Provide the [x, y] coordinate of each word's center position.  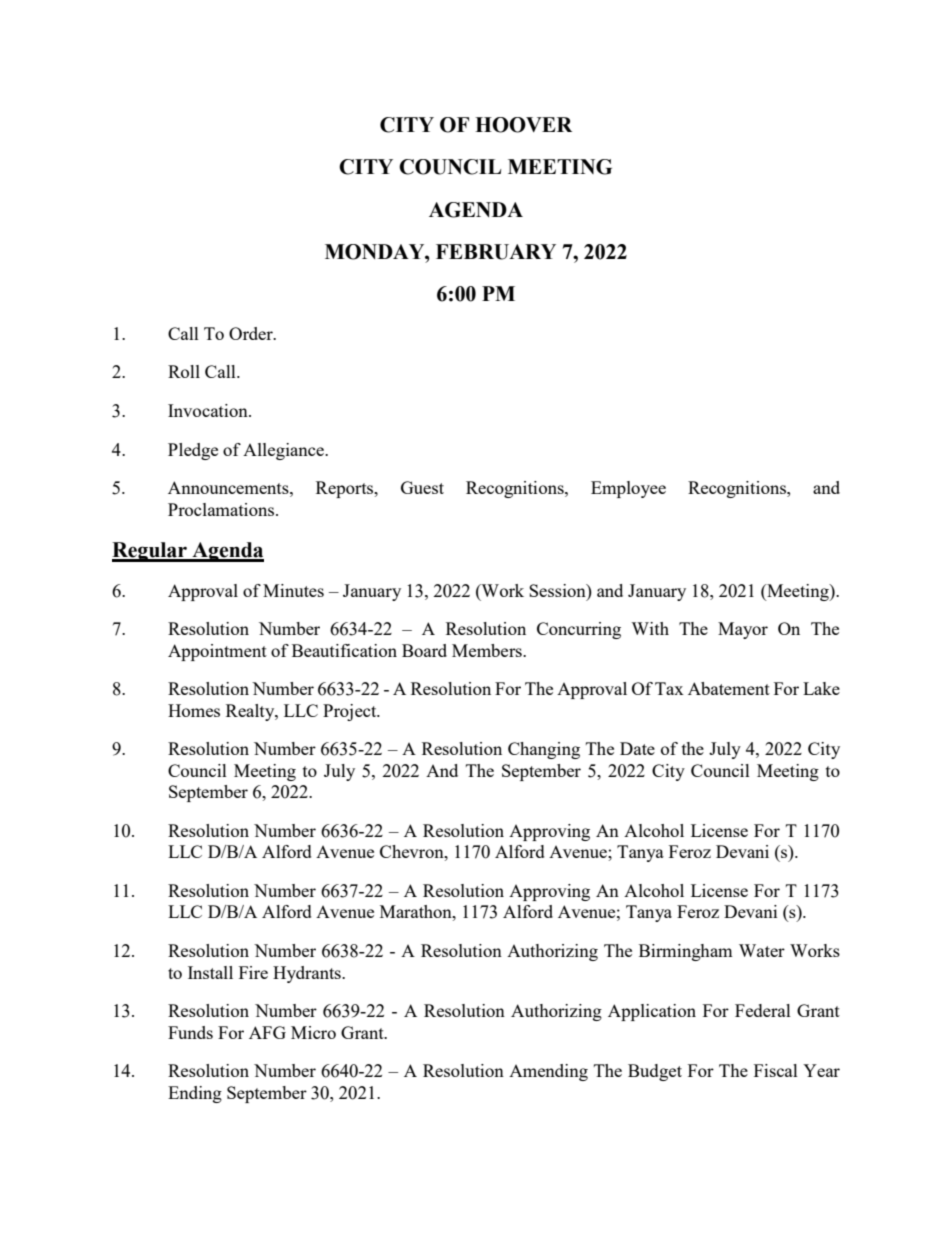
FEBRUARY [496, 252]
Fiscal [776, 1070]
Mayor [743, 630]
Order [252, 333]
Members [488, 650]
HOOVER [523, 125]
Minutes [293, 590]
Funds [190, 1032]
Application [652, 1012]
